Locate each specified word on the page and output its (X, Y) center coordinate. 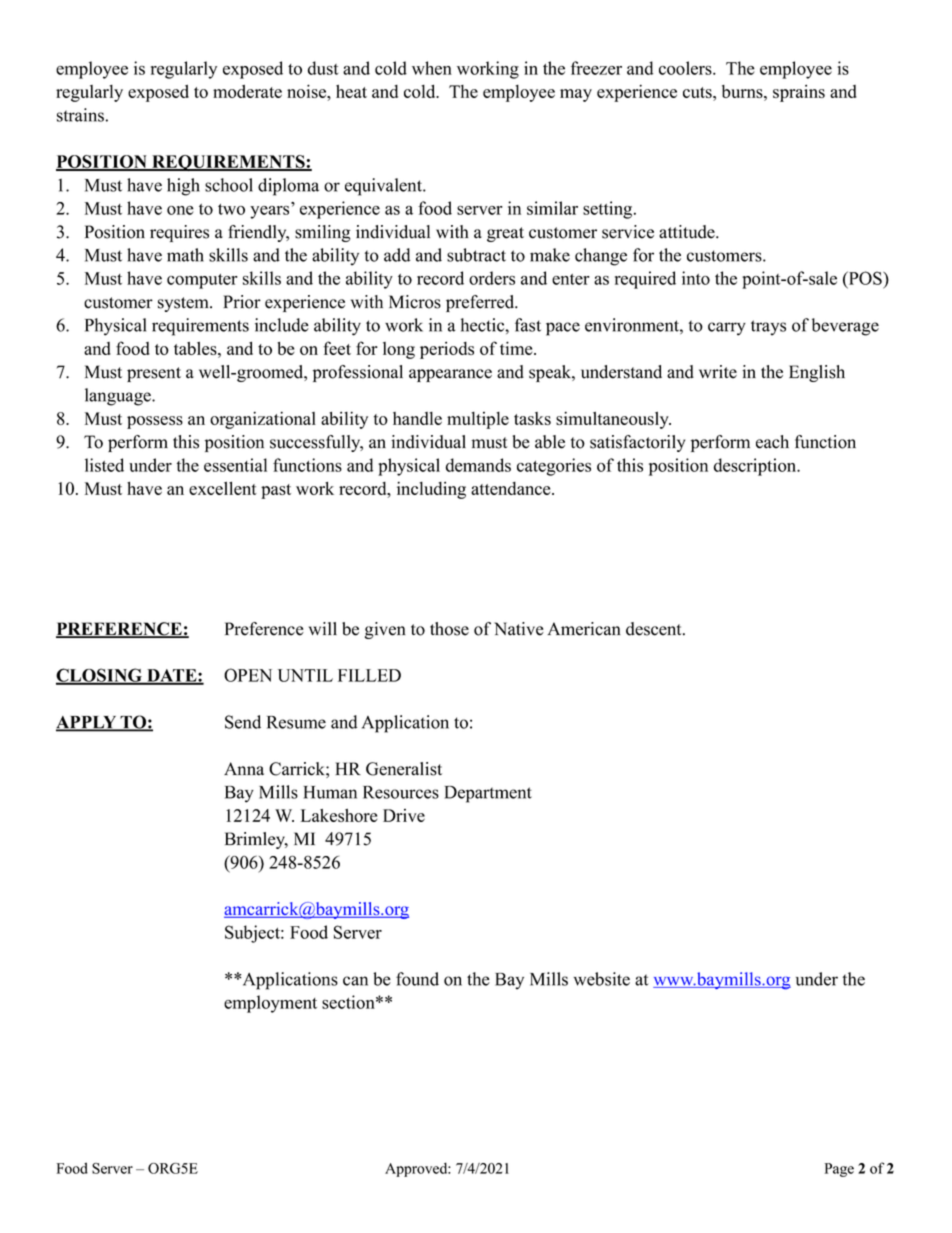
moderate (247, 91)
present (154, 374)
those (449, 629)
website (601, 979)
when (432, 68)
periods (447, 350)
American (584, 629)
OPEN (248, 675)
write (718, 372)
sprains (799, 93)
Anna (244, 769)
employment (270, 1004)
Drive (404, 815)
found (417, 979)
